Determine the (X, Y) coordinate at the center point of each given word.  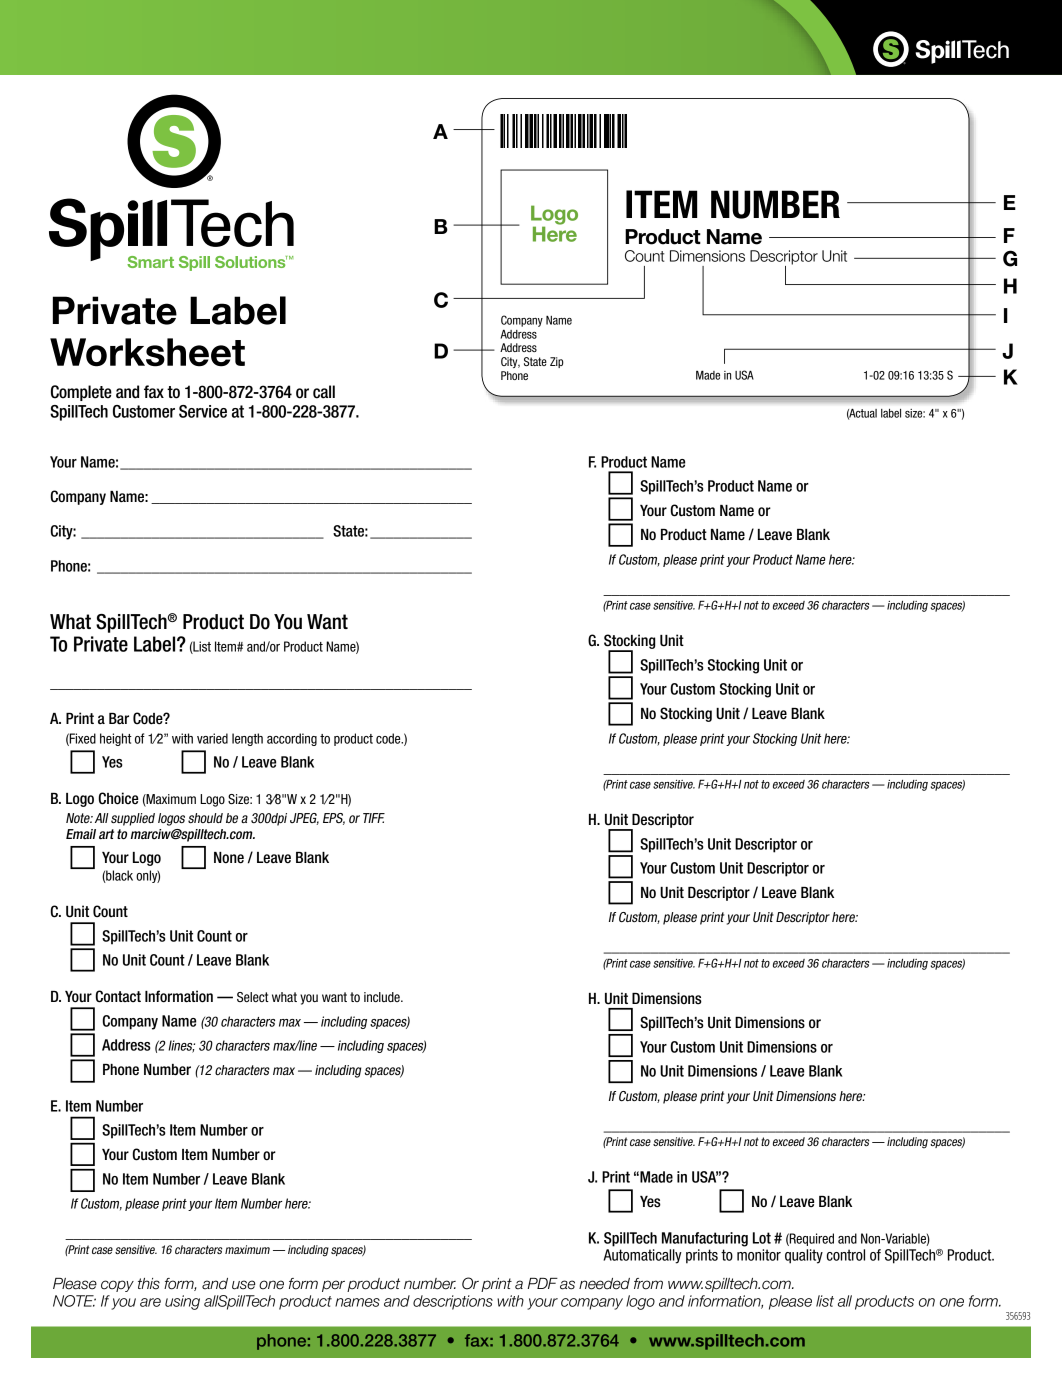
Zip (557, 362)
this (149, 1284)
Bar (119, 719)
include (383, 997)
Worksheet (147, 352)
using (182, 1302)
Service (203, 411)
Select (253, 997)
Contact (118, 996)
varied (212, 738)
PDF (543, 1283)
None (229, 858)
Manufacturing (705, 1239)
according (292, 739)
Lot (762, 1238)
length (247, 739)
